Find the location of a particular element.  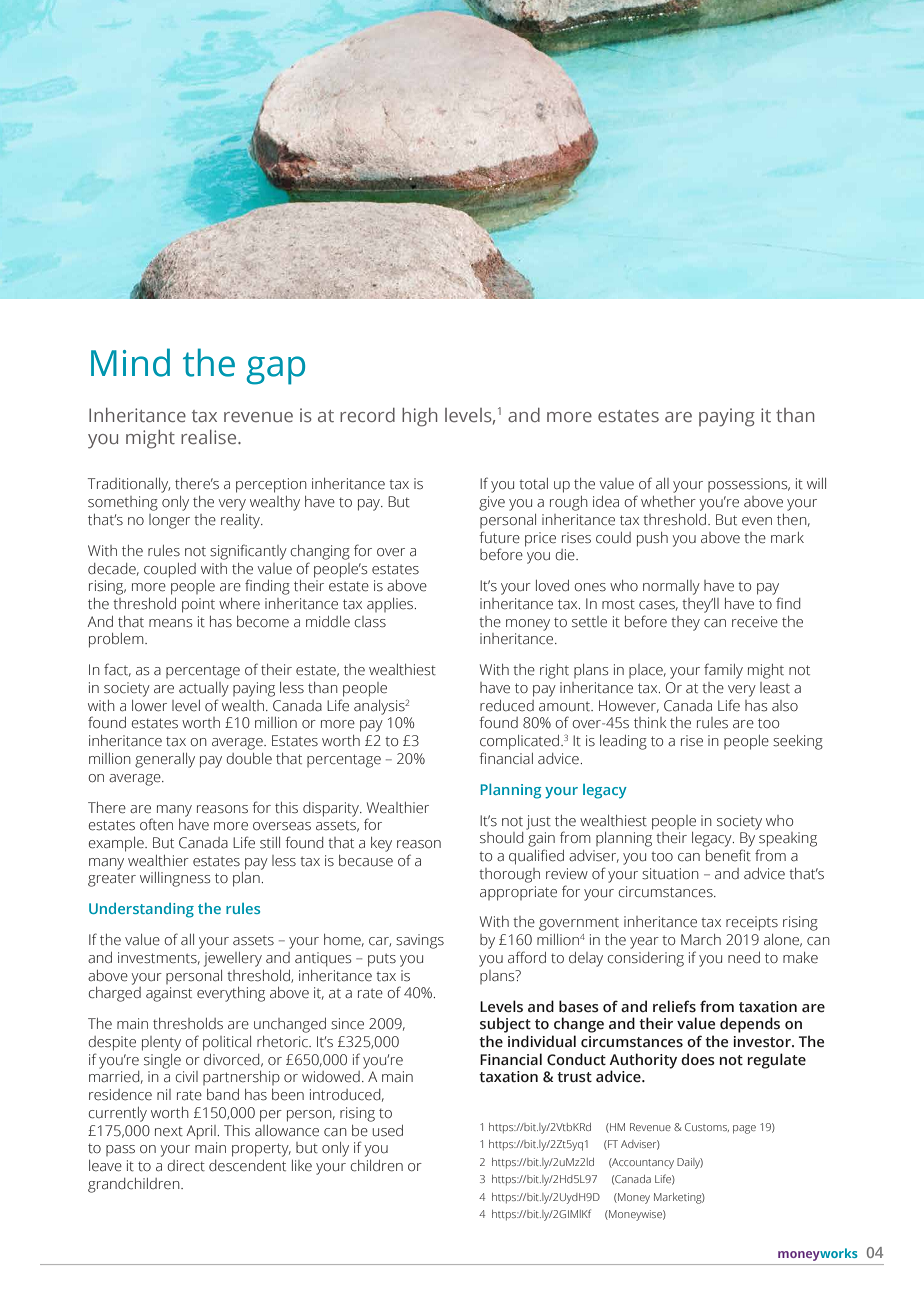

whether is located at coordinates (668, 502).
